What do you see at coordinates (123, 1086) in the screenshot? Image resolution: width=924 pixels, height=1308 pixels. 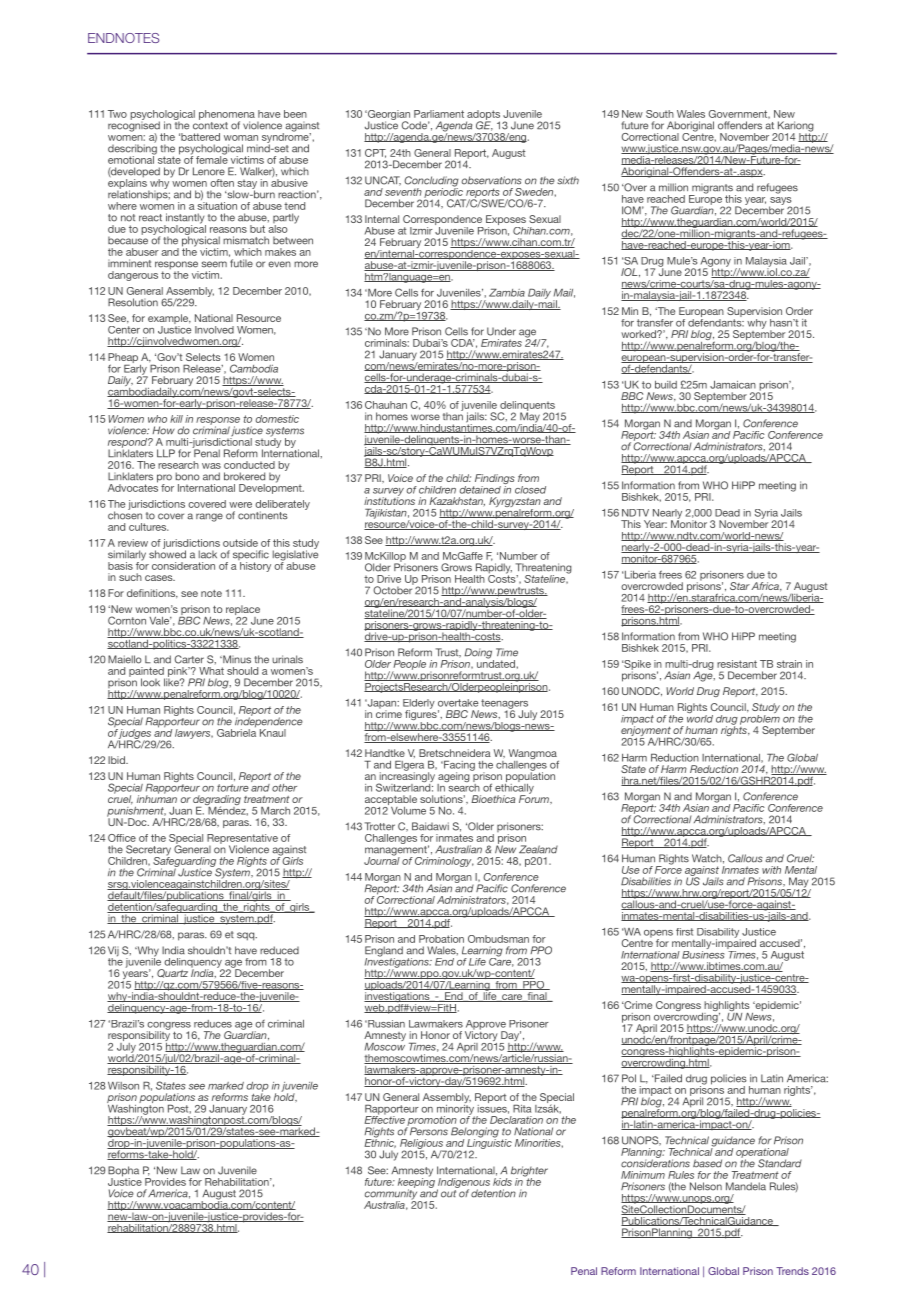 I see `Wilson` at bounding box center [123, 1086].
